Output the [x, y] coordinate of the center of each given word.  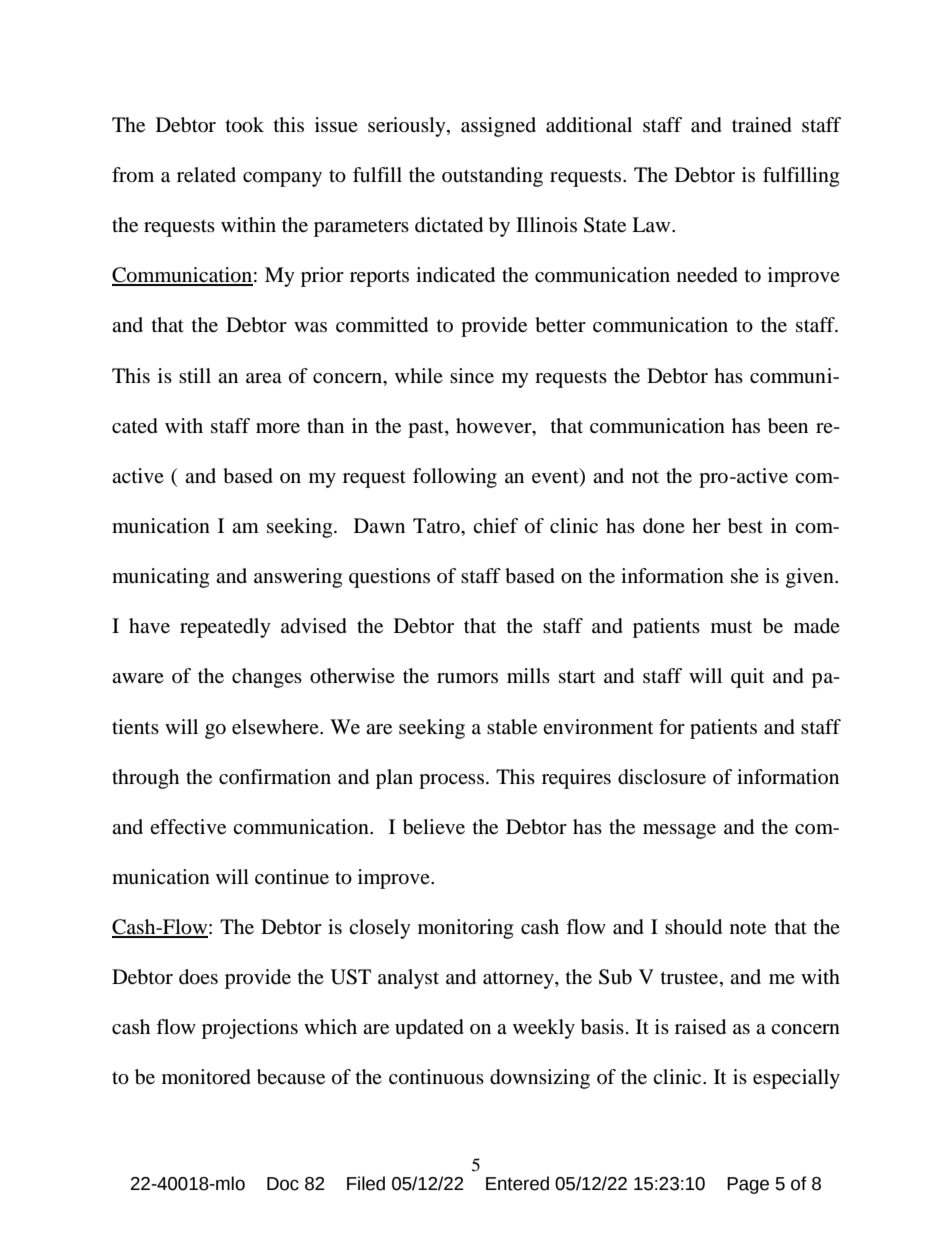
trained [762, 125]
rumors [467, 678]
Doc [283, 1184]
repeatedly [225, 628]
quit [747, 678]
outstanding [492, 177]
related [206, 175]
